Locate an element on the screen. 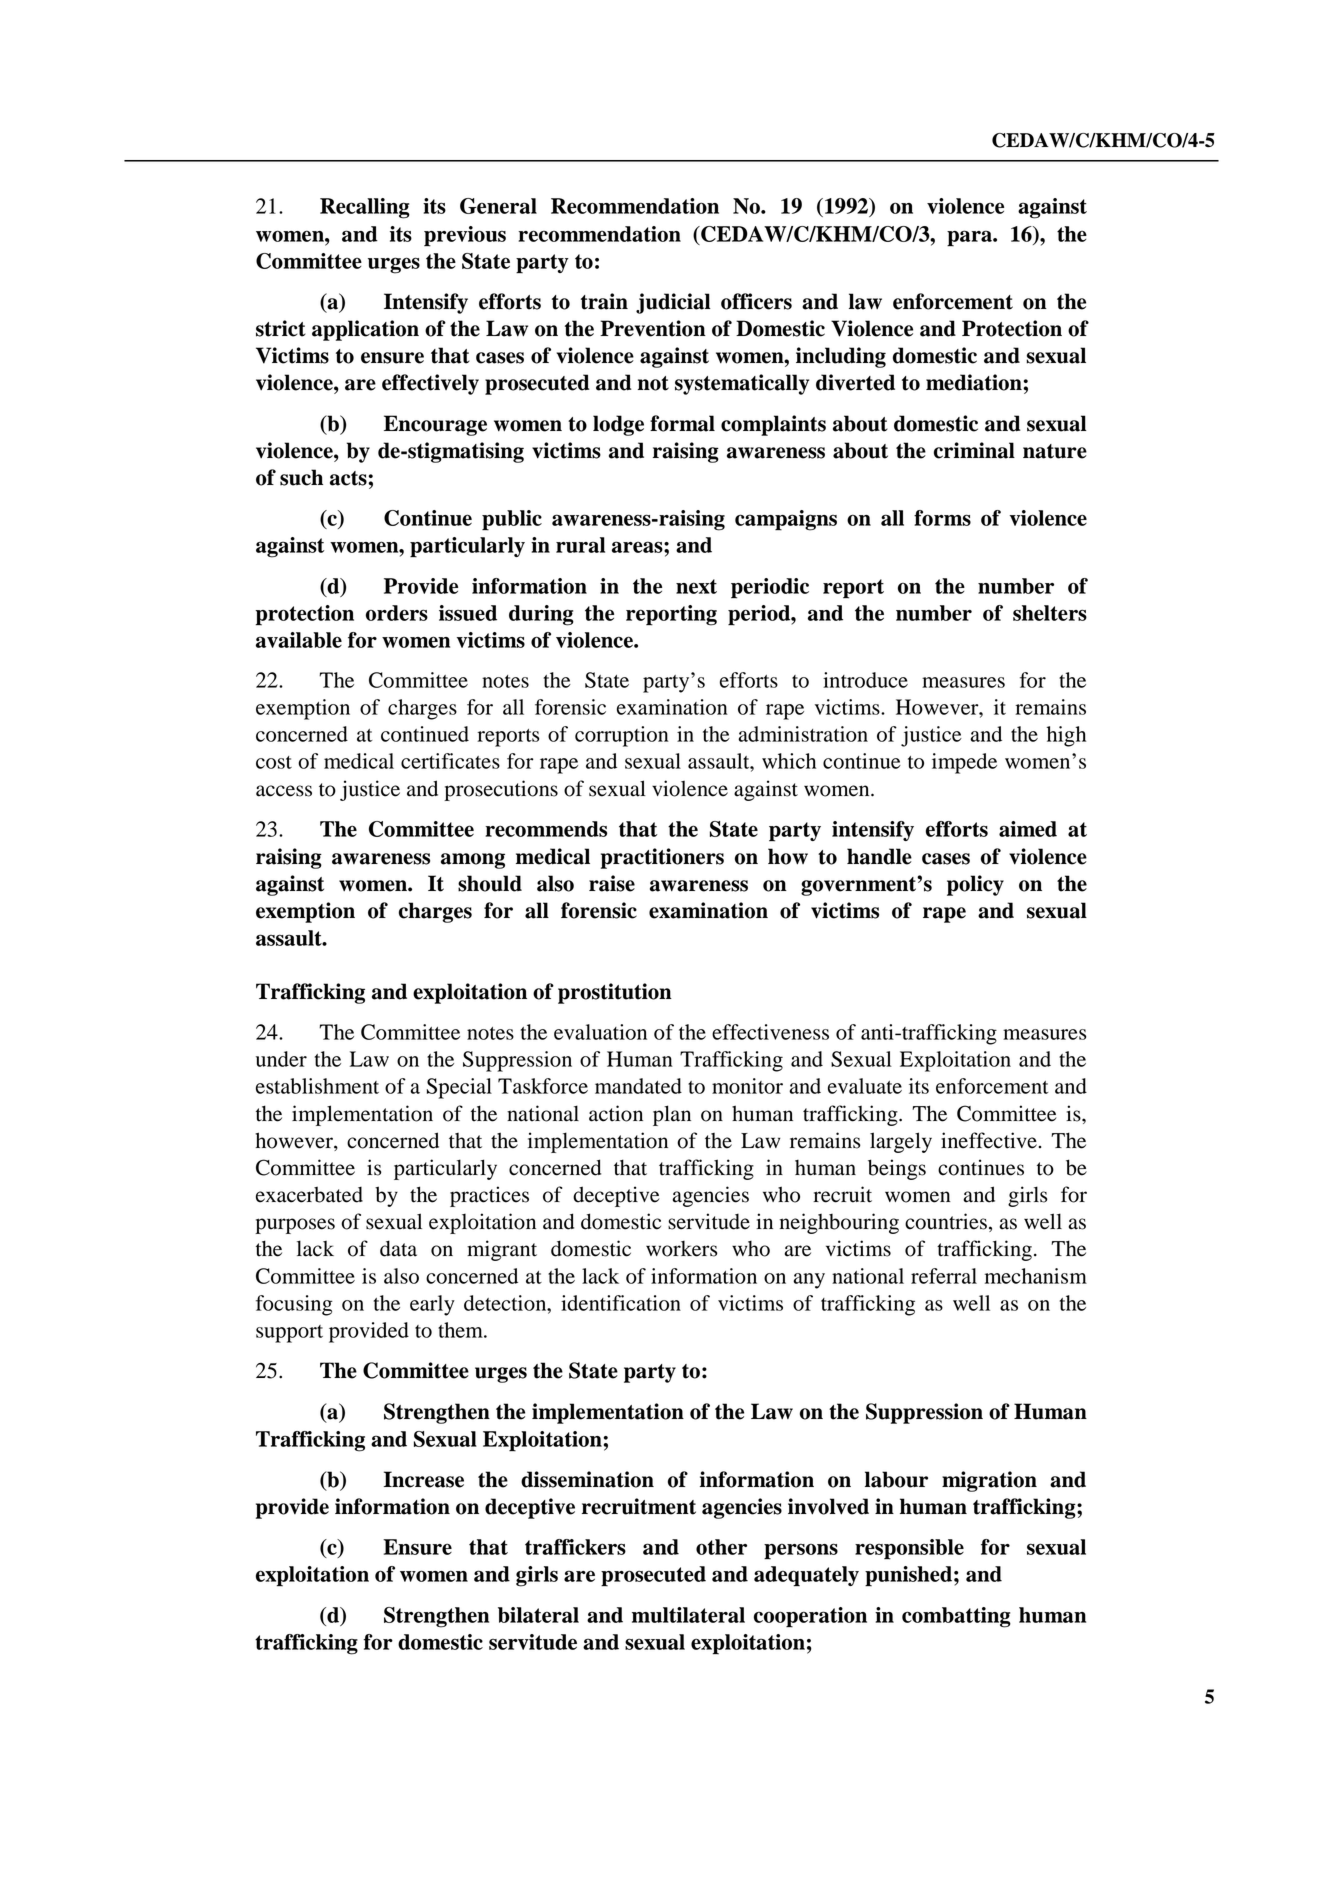  para is located at coordinates (970, 238).
